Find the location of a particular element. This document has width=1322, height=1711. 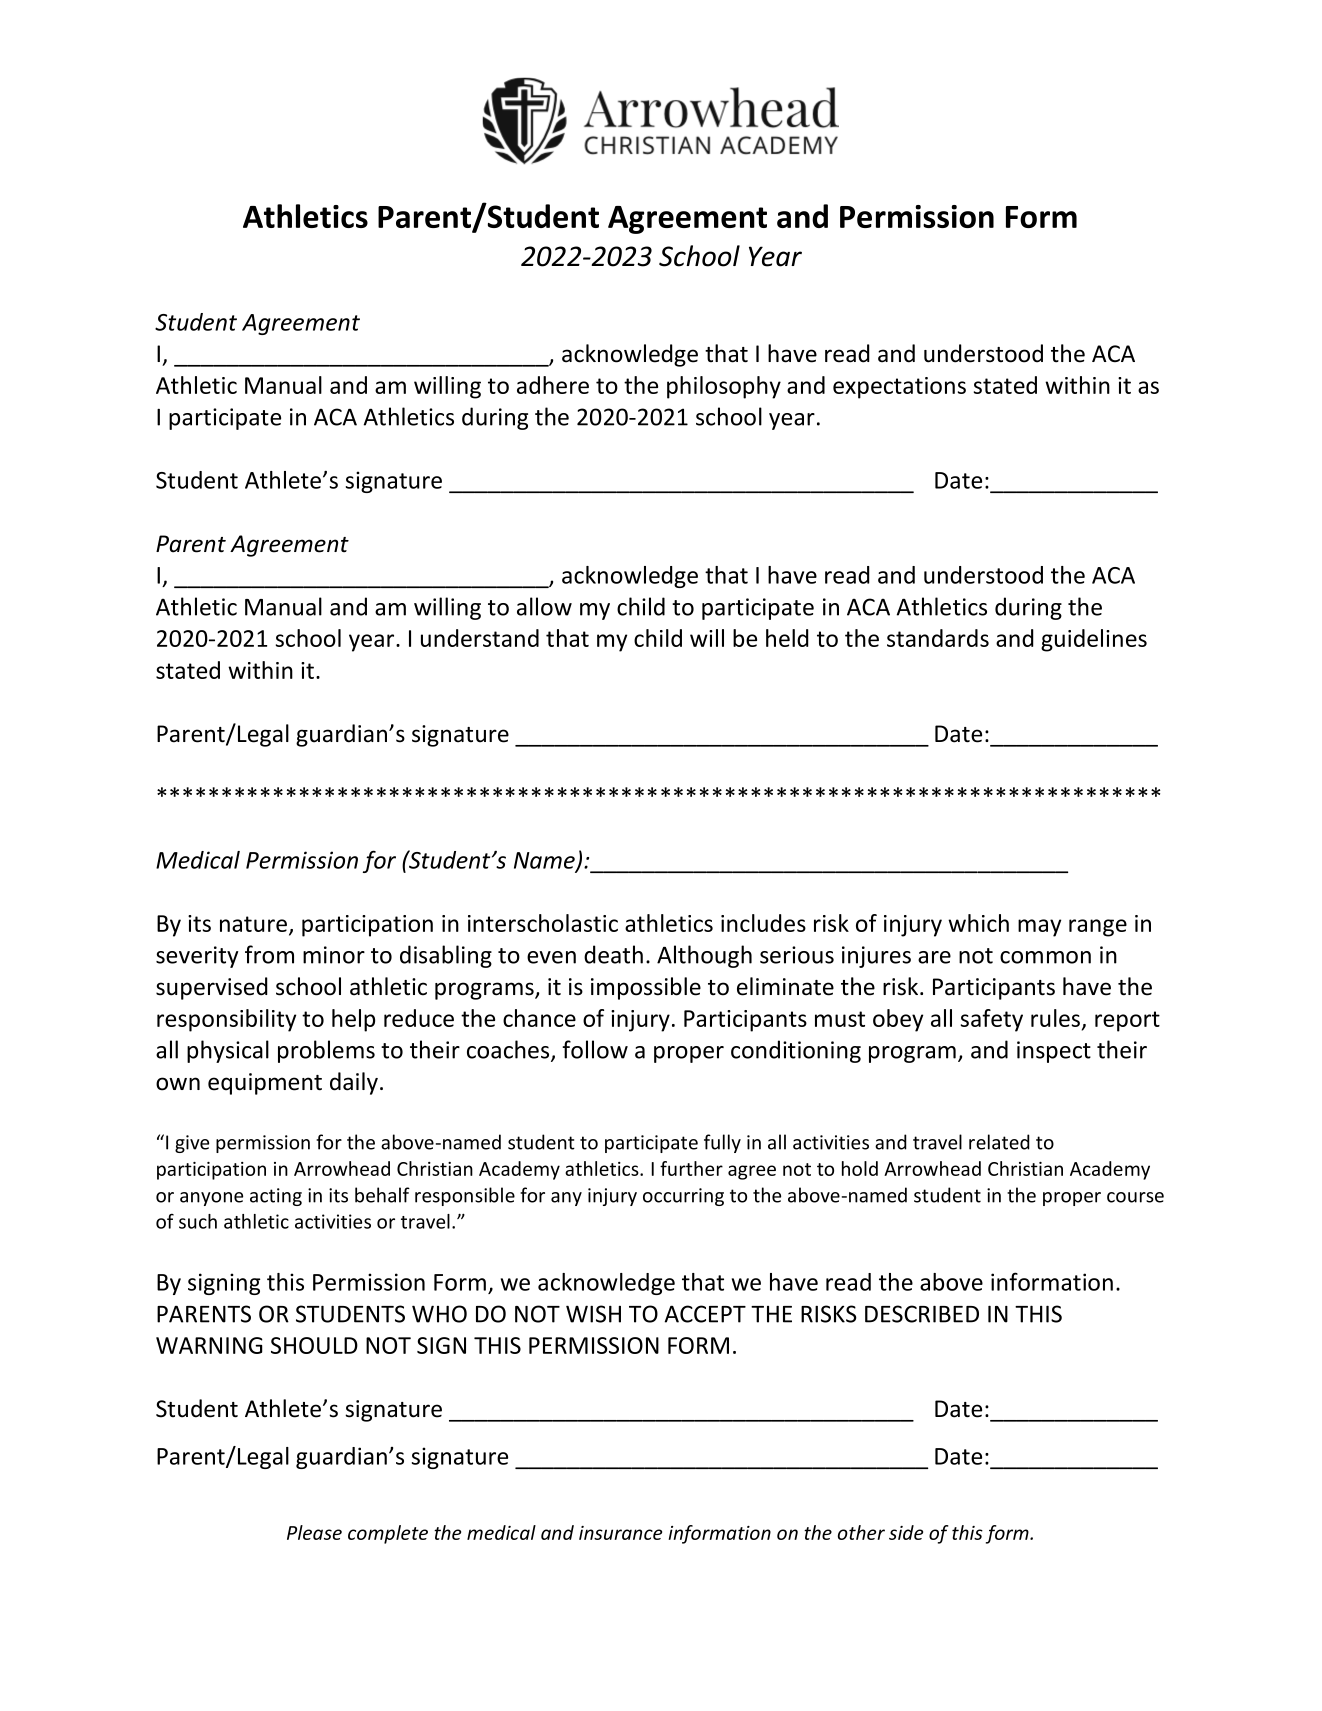

further is located at coordinates (691, 1168).
